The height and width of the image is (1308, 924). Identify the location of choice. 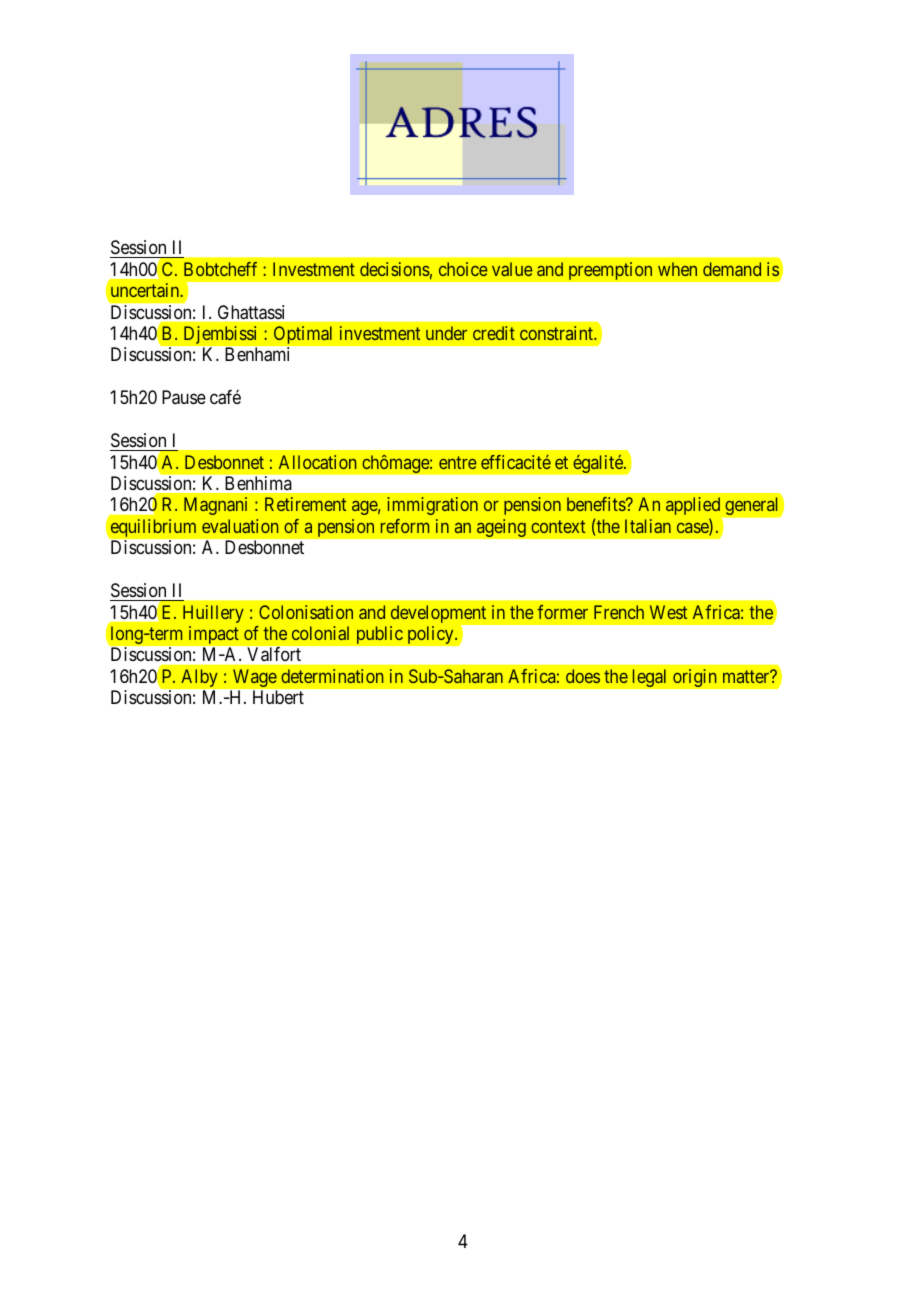
(463, 269).
